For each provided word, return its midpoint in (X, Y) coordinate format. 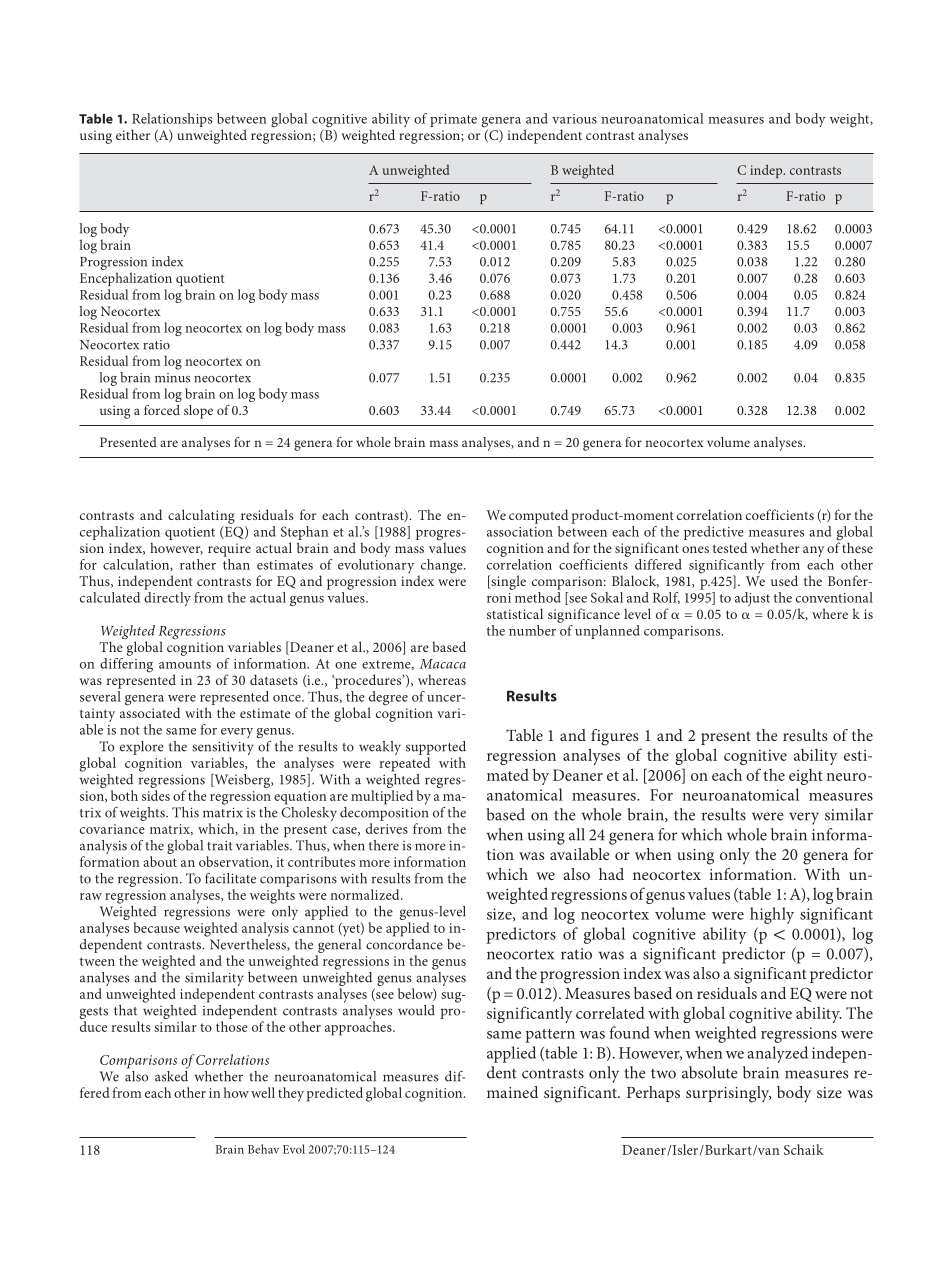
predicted (335, 1094)
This (185, 812)
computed (538, 516)
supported (436, 748)
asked (171, 1075)
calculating (201, 516)
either (133, 134)
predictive (715, 534)
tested (730, 547)
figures (614, 737)
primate (453, 120)
